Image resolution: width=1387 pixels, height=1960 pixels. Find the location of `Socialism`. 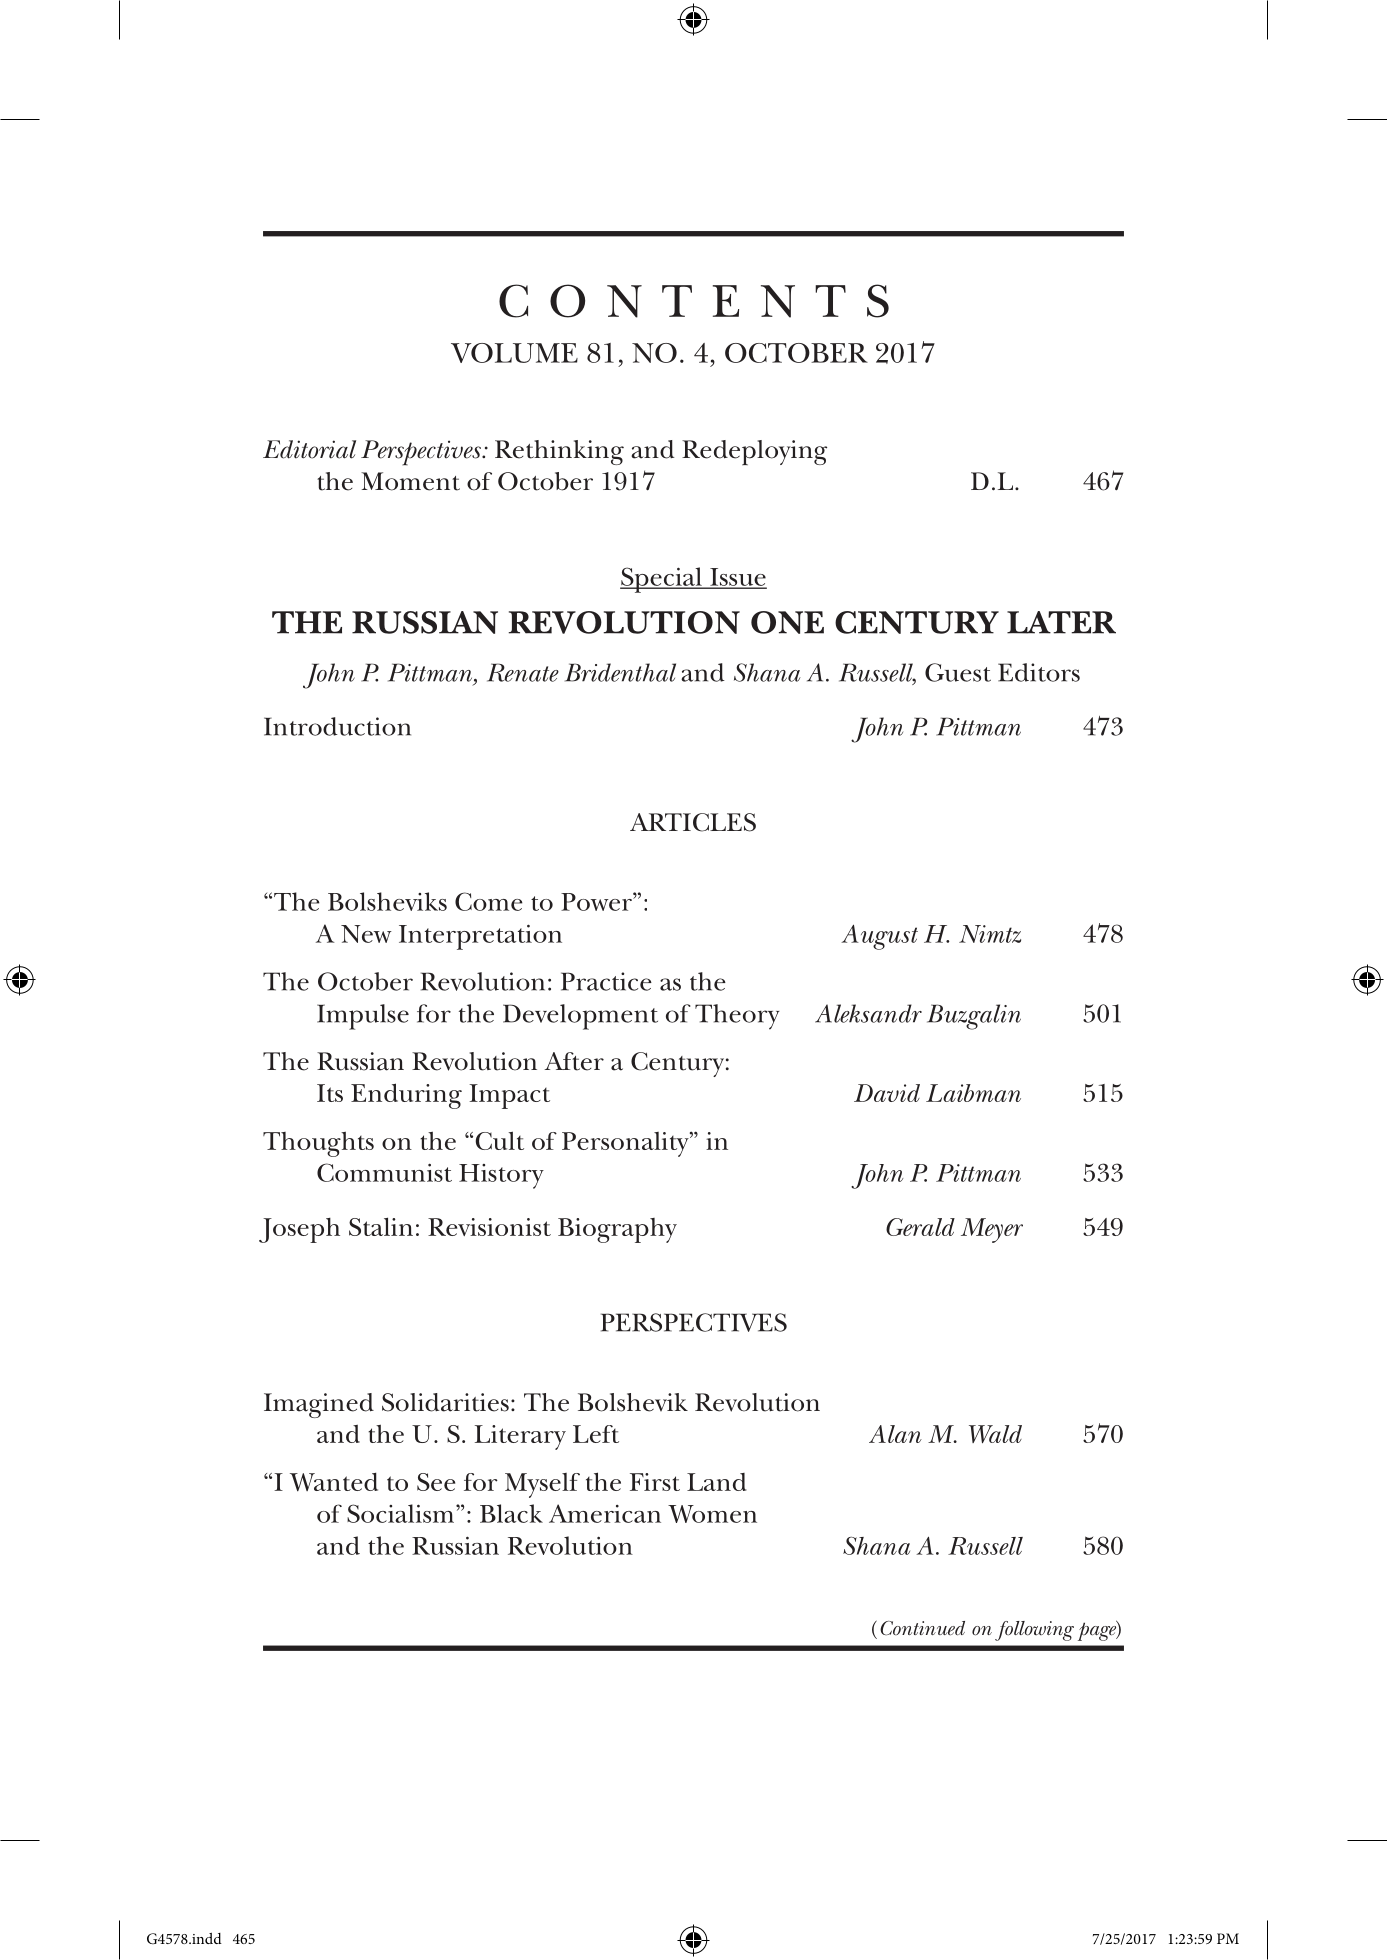

Socialism is located at coordinates (402, 1513).
